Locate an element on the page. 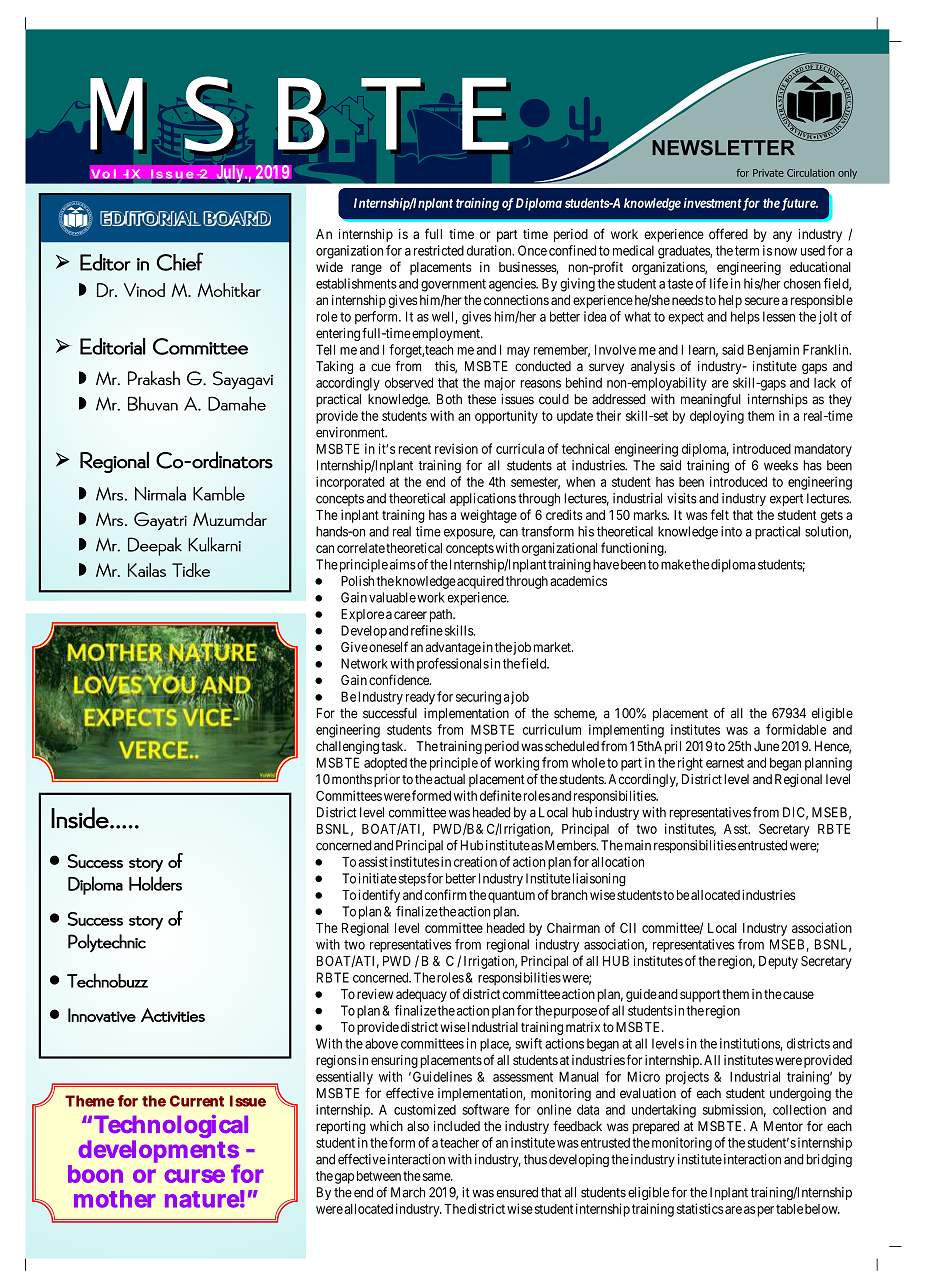  challenging is located at coordinates (347, 747).
